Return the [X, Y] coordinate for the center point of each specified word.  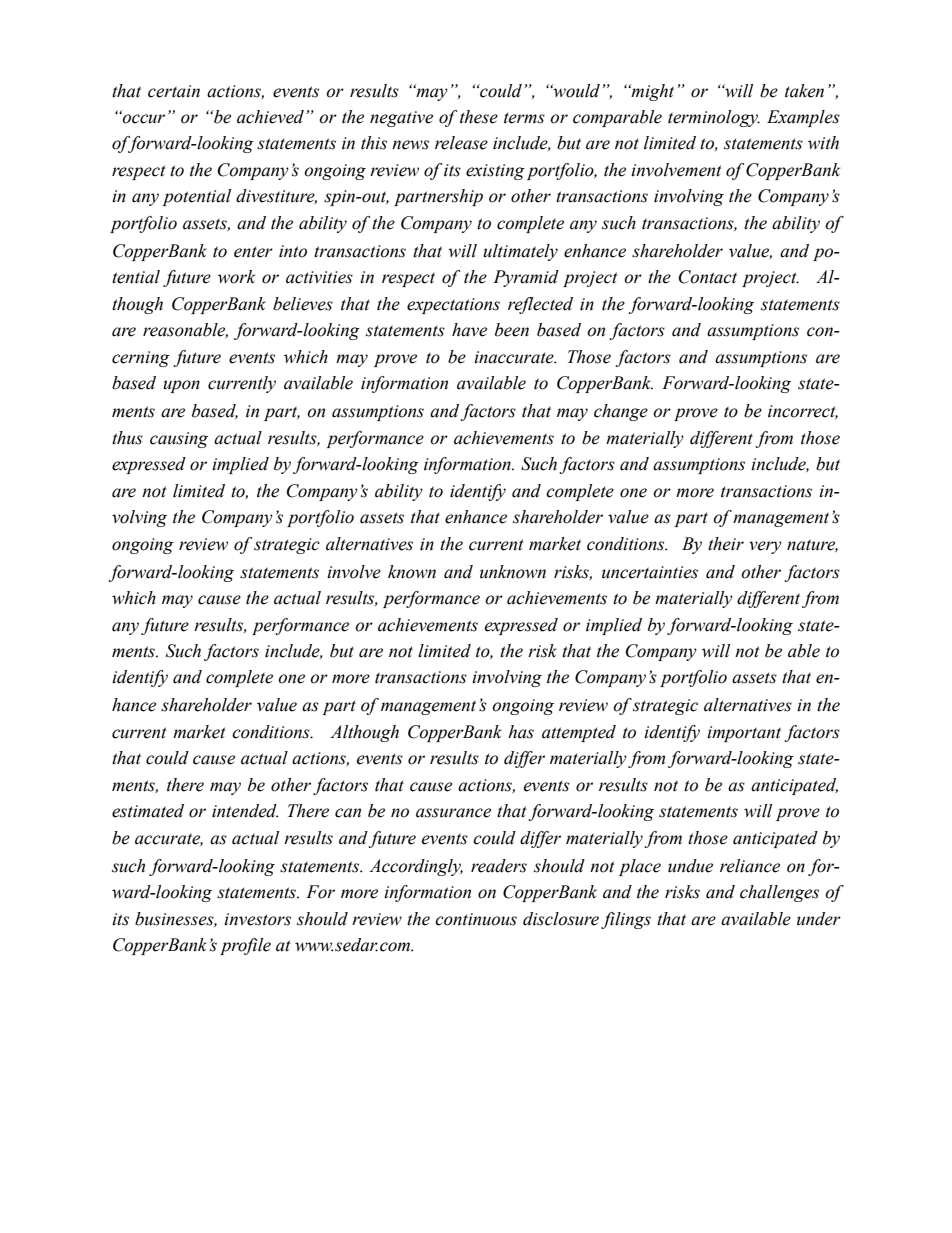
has [521, 732]
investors [257, 919]
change [621, 412]
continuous [476, 919]
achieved [272, 117]
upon [181, 386]
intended [245, 811]
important [744, 734]
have [469, 330]
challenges [779, 893]
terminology [714, 118]
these [479, 117]
